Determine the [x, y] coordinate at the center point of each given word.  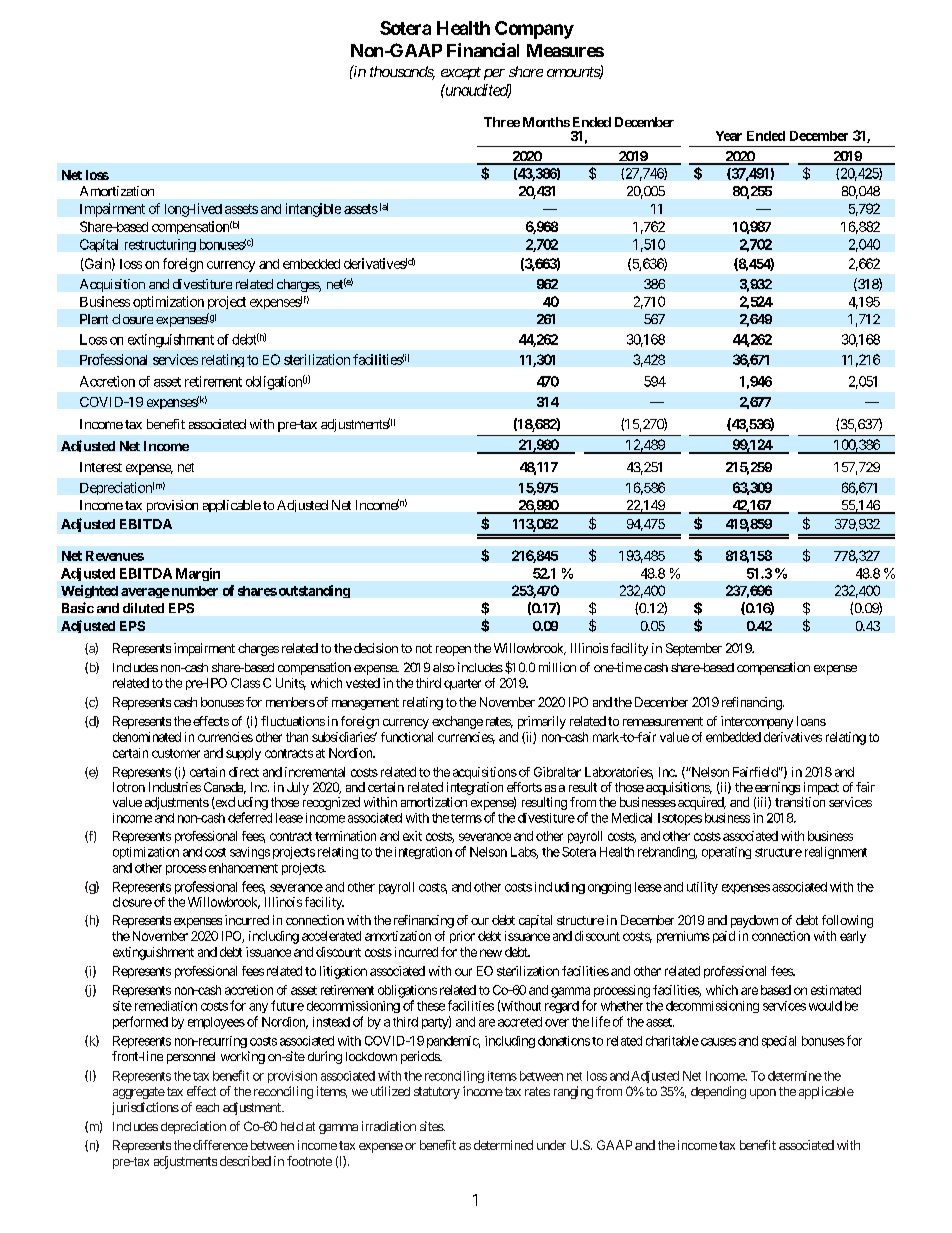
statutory [437, 1093]
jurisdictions [145, 1108]
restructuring [160, 245]
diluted [143, 608]
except [461, 73]
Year [729, 136]
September [694, 649]
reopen [453, 651]
